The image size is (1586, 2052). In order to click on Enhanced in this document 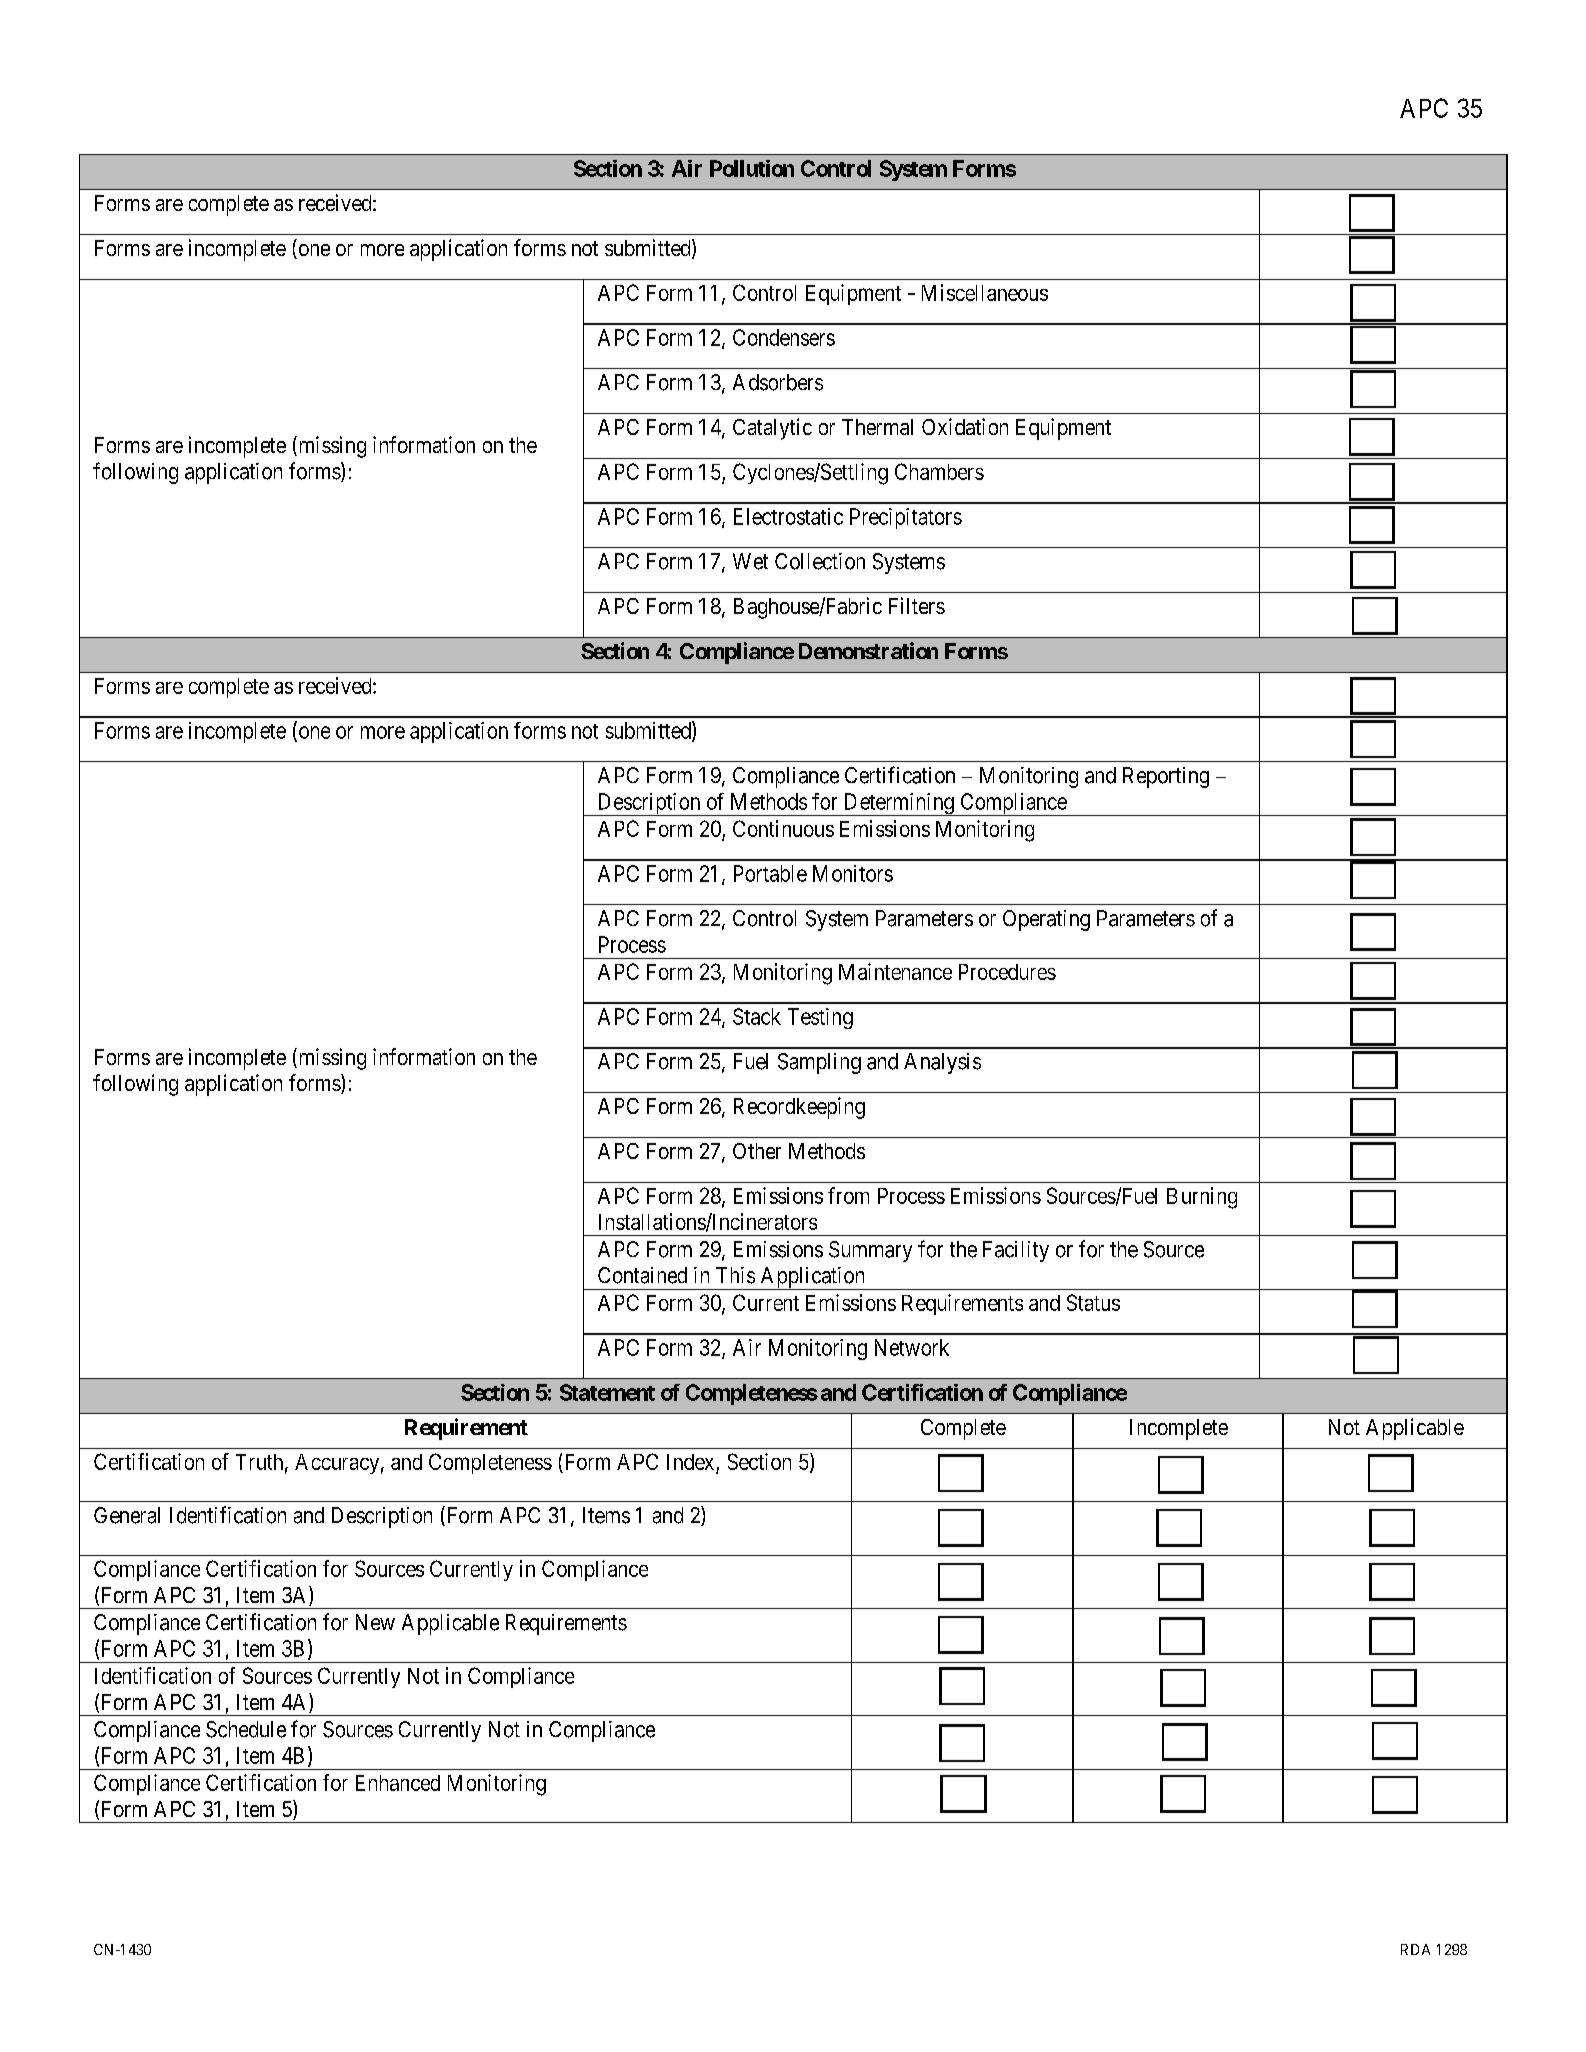, I will do `click(398, 1783)`.
